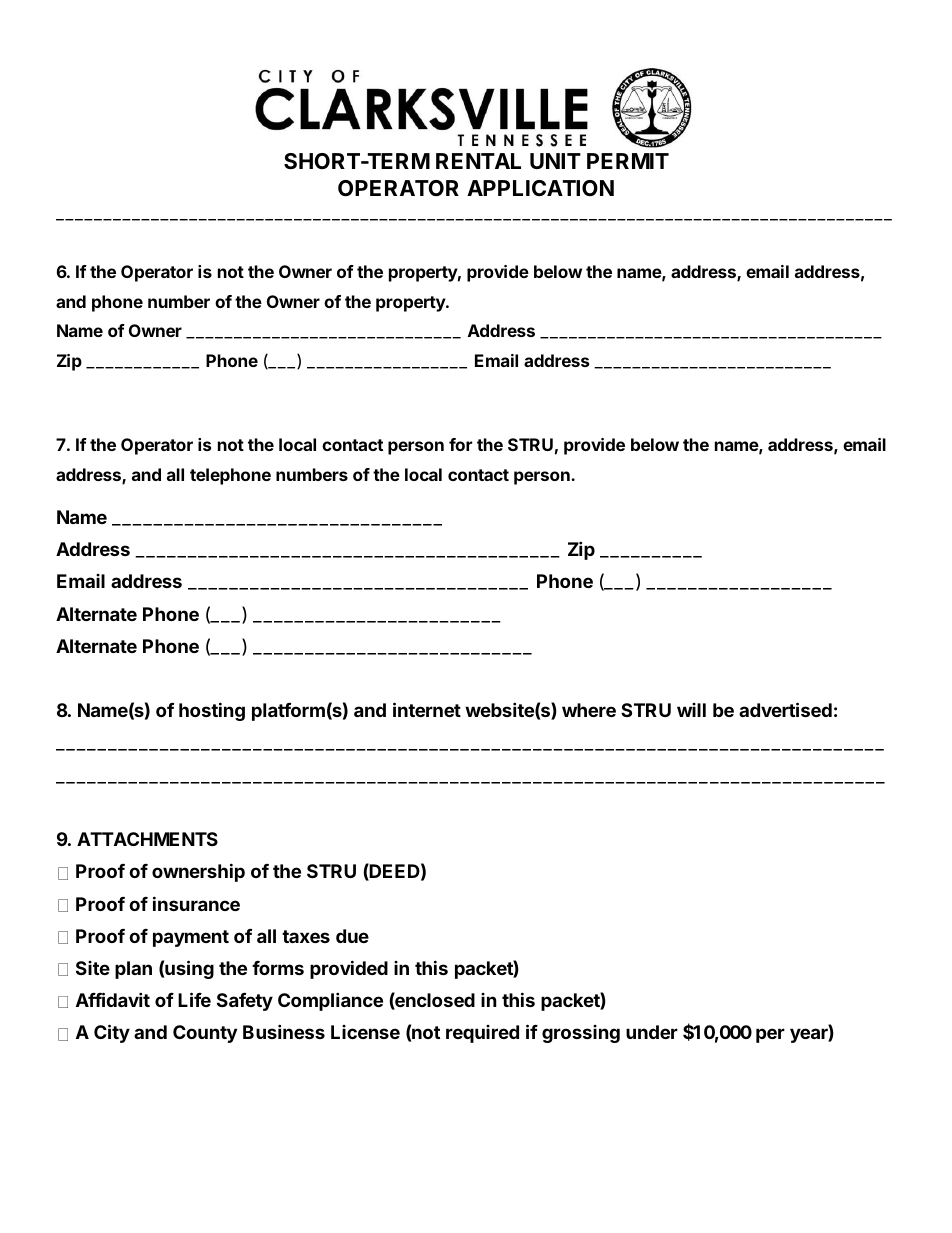 The width and height of the screenshot is (952, 1233). I want to click on where, so click(589, 710).
